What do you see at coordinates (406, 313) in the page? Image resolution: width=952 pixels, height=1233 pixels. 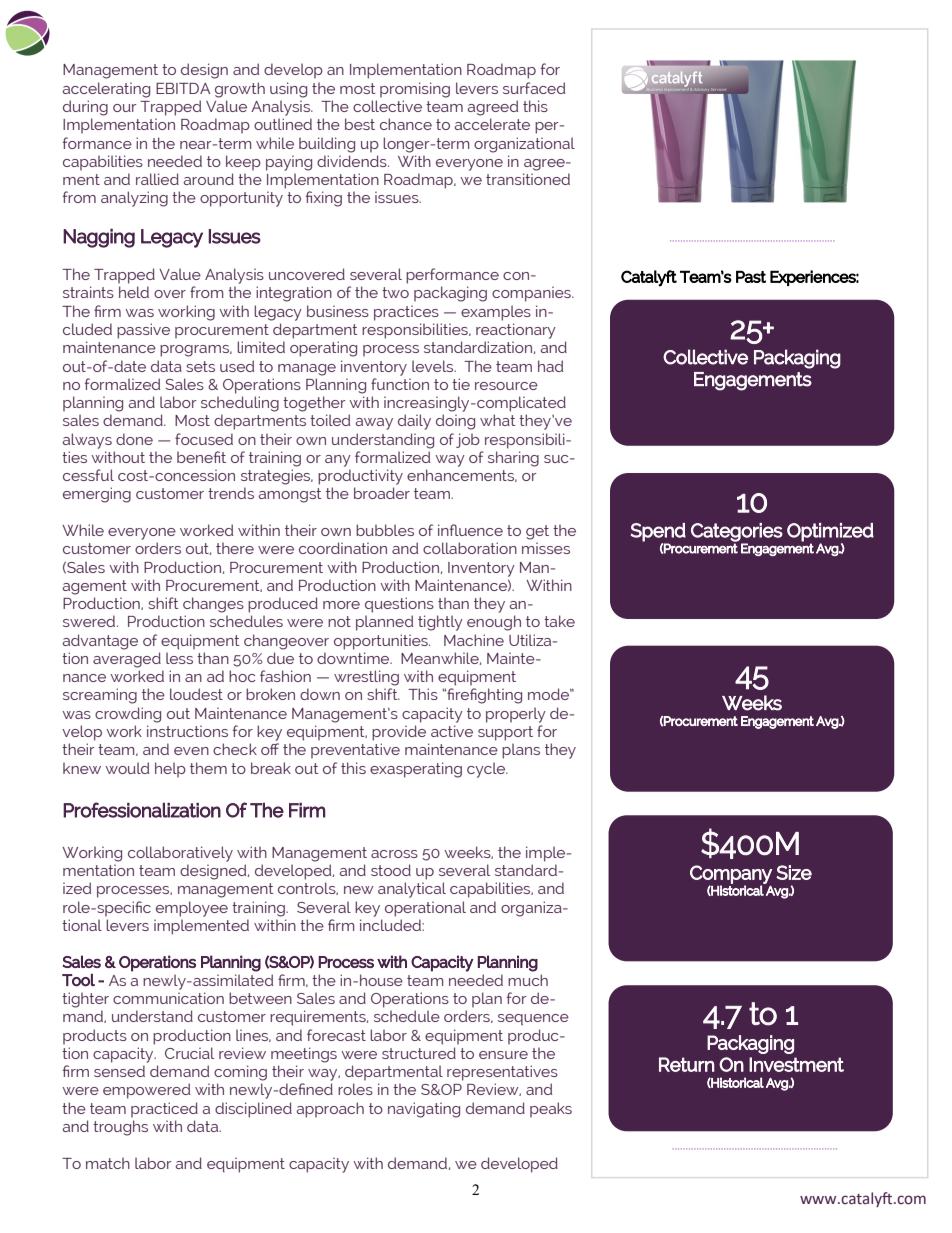 I see `practices` at bounding box center [406, 313].
